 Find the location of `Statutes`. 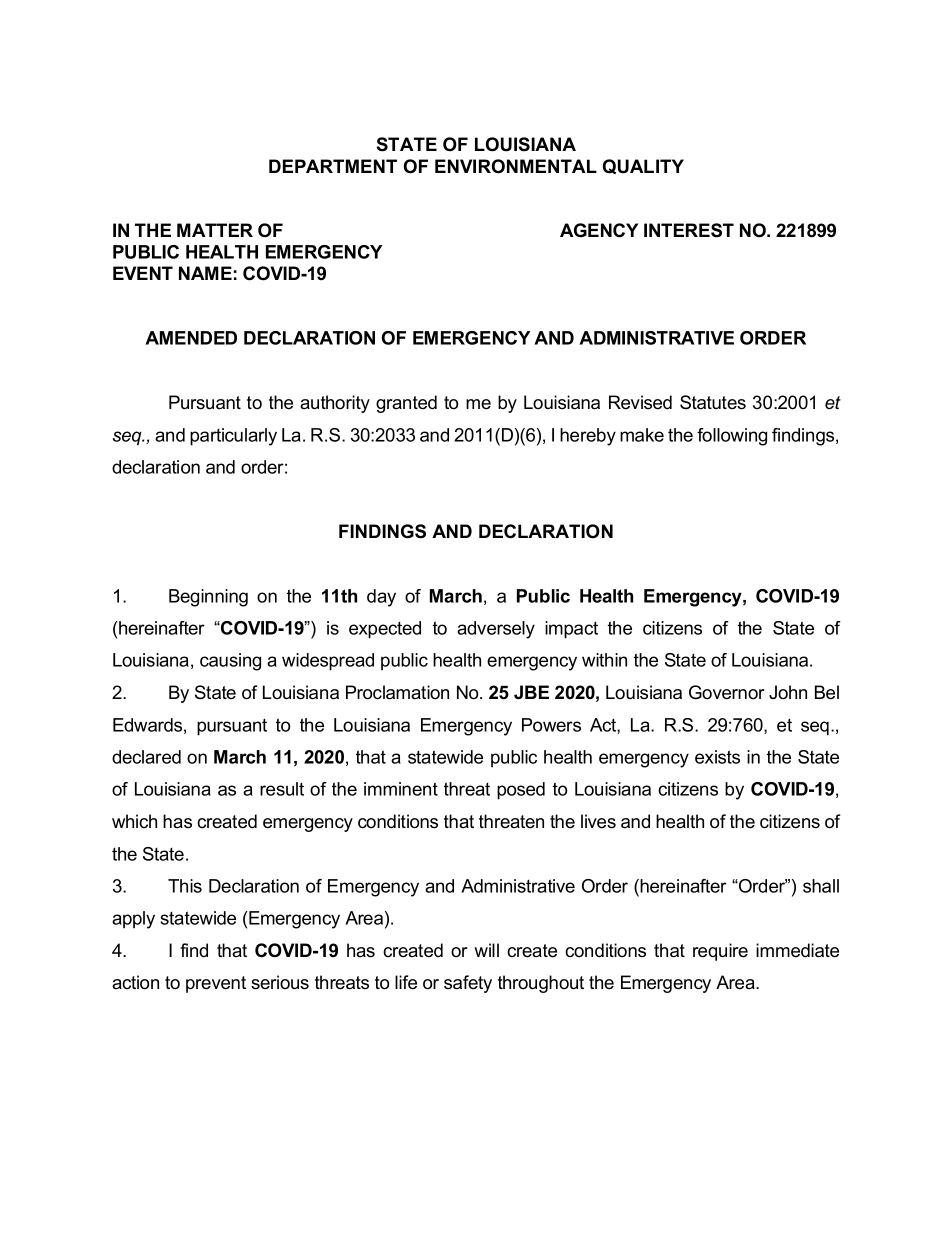

Statutes is located at coordinates (713, 402).
